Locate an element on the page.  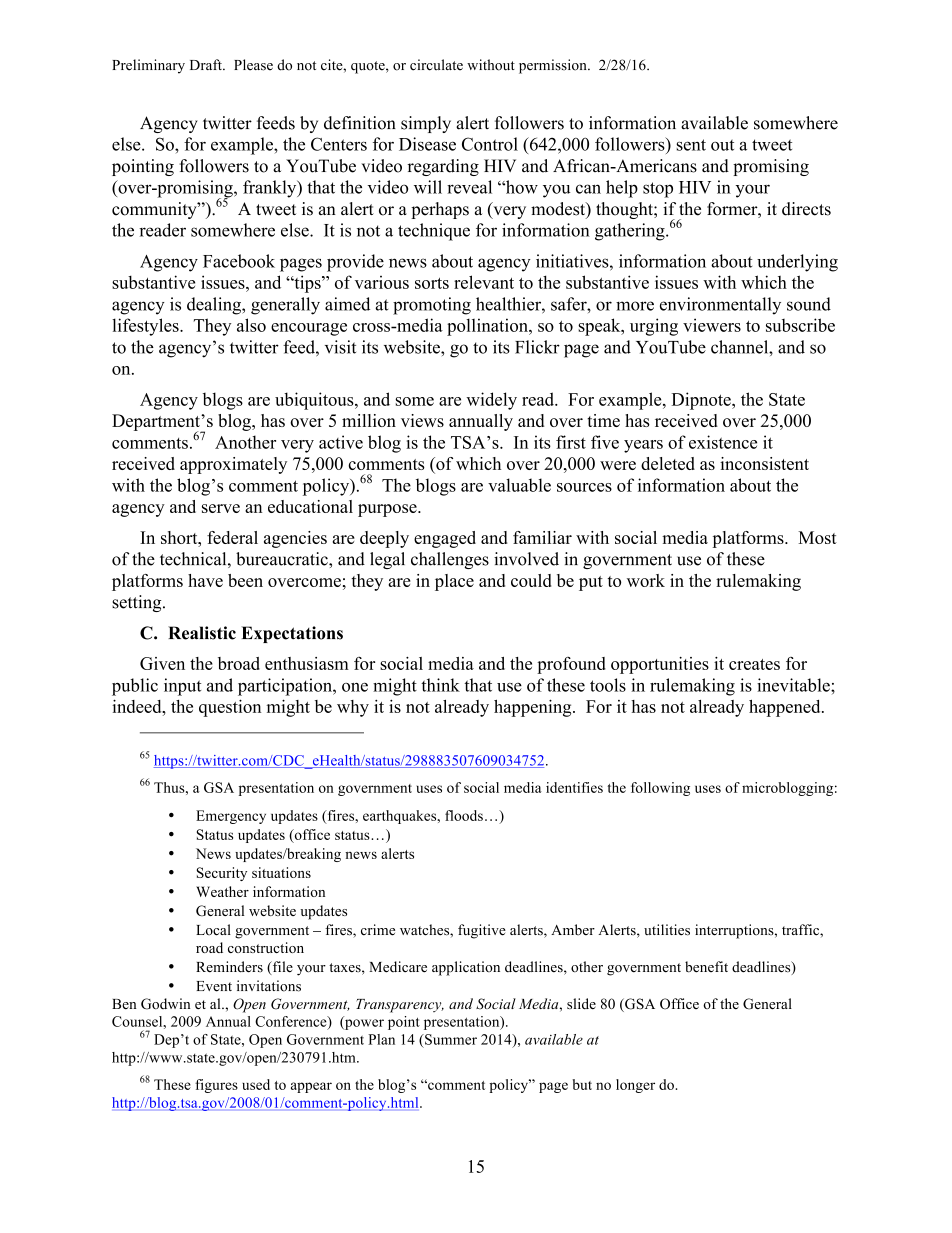
have is located at coordinates (205, 580).
